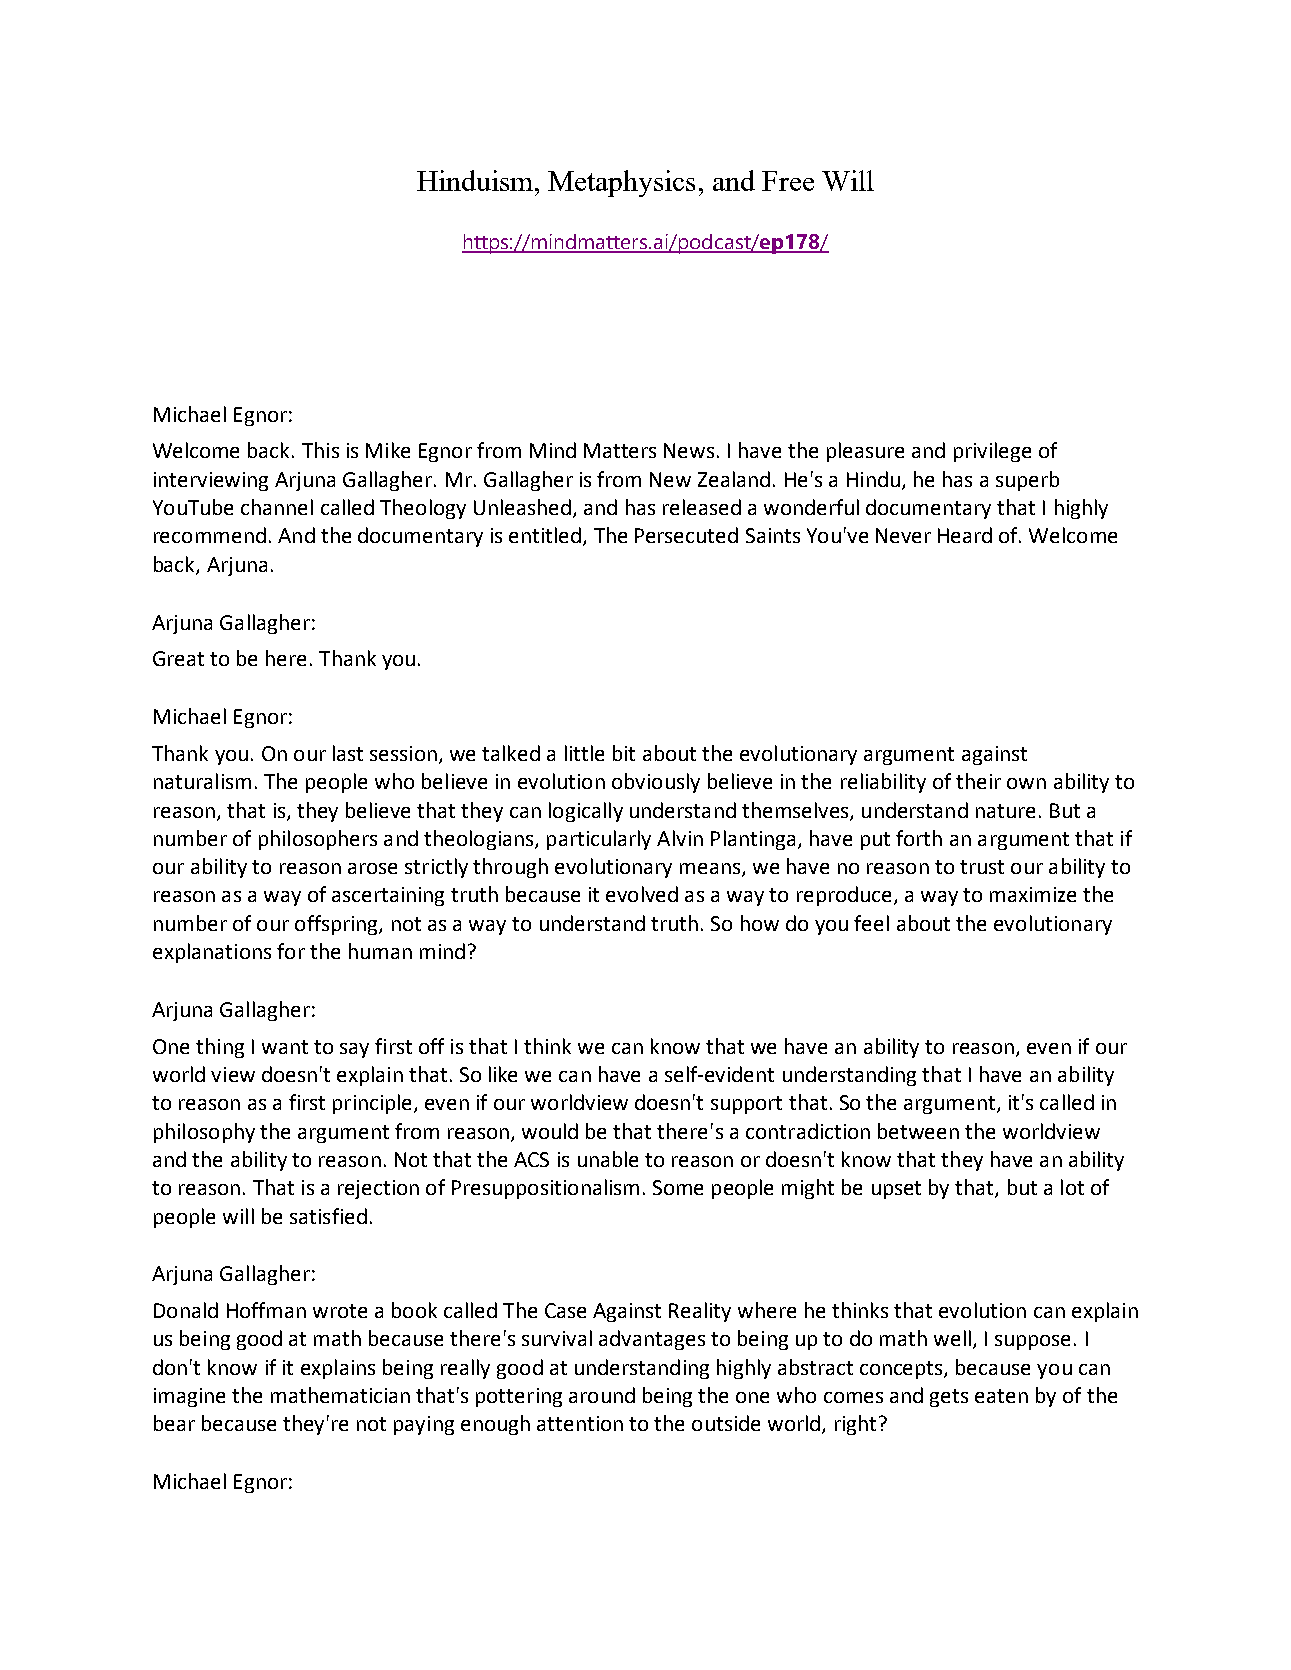 The image size is (1291, 1670). What do you see at coordinates (189, 1397) in the document?
I see `imagine` at bounding box center [189, 1397].
